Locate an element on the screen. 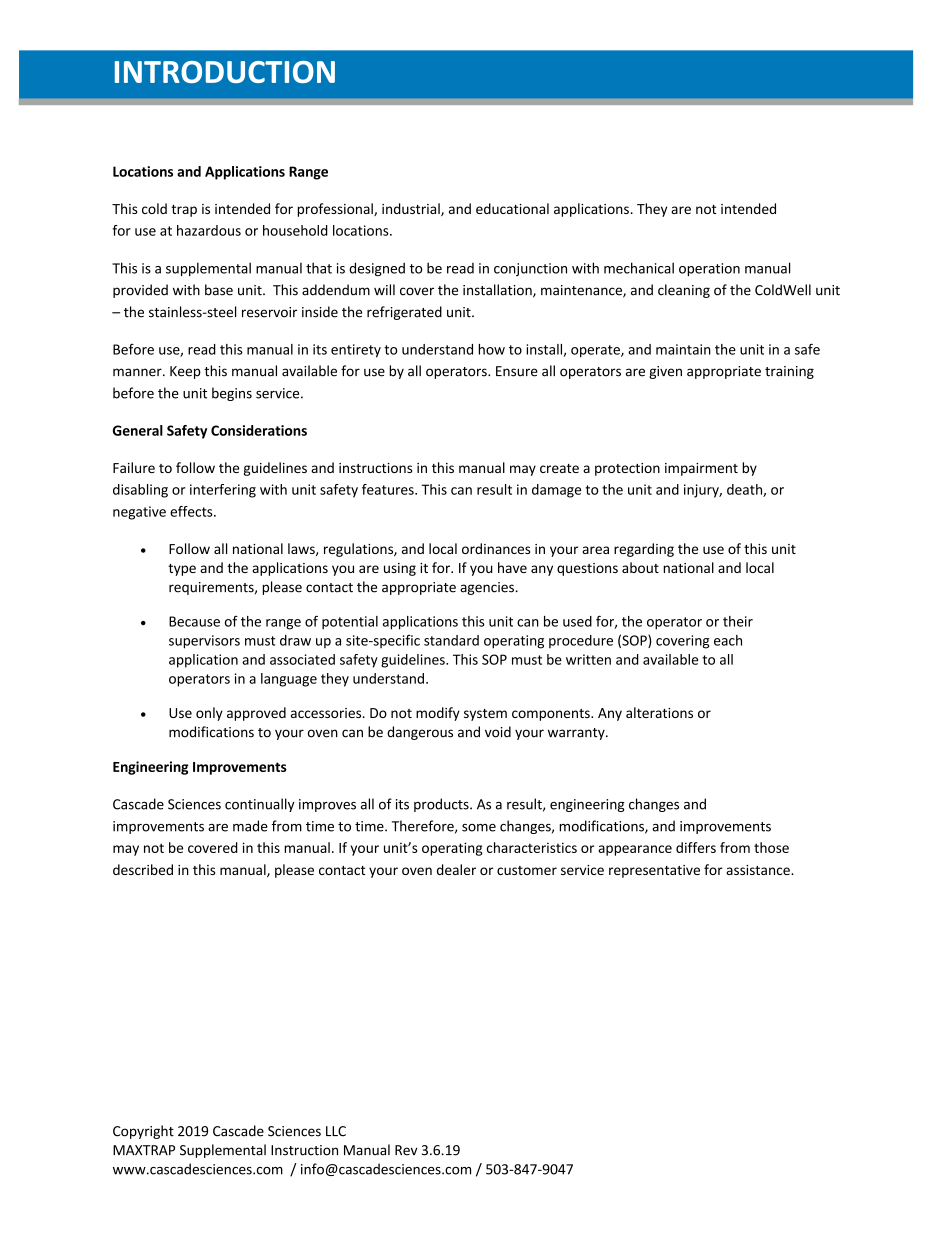 Image resolution: width=952 pixels, height=1233 pixels. educational is located at coordinates (512, 208).
